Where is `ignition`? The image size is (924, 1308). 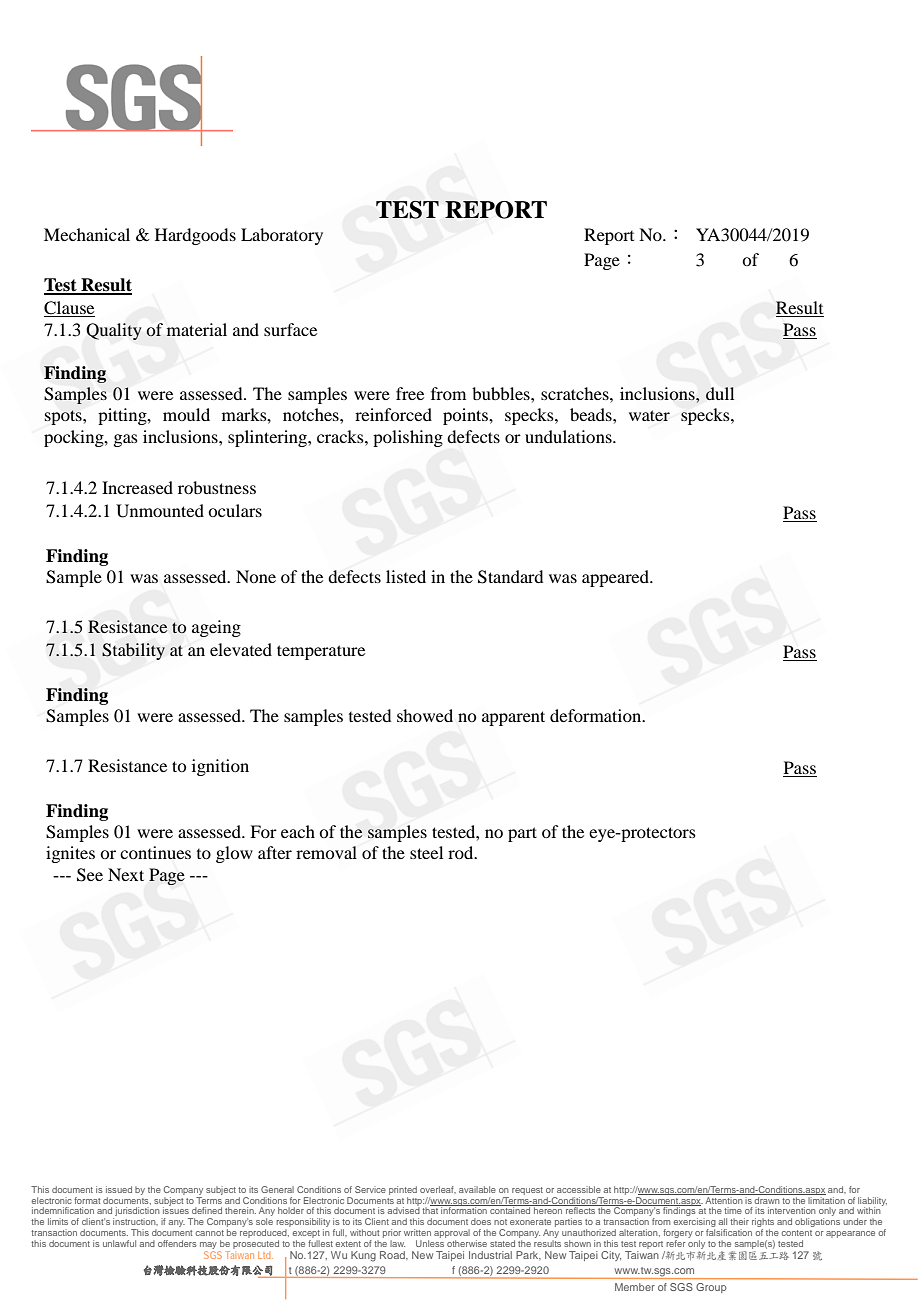 ignition is located at coordinates (220, 767).
